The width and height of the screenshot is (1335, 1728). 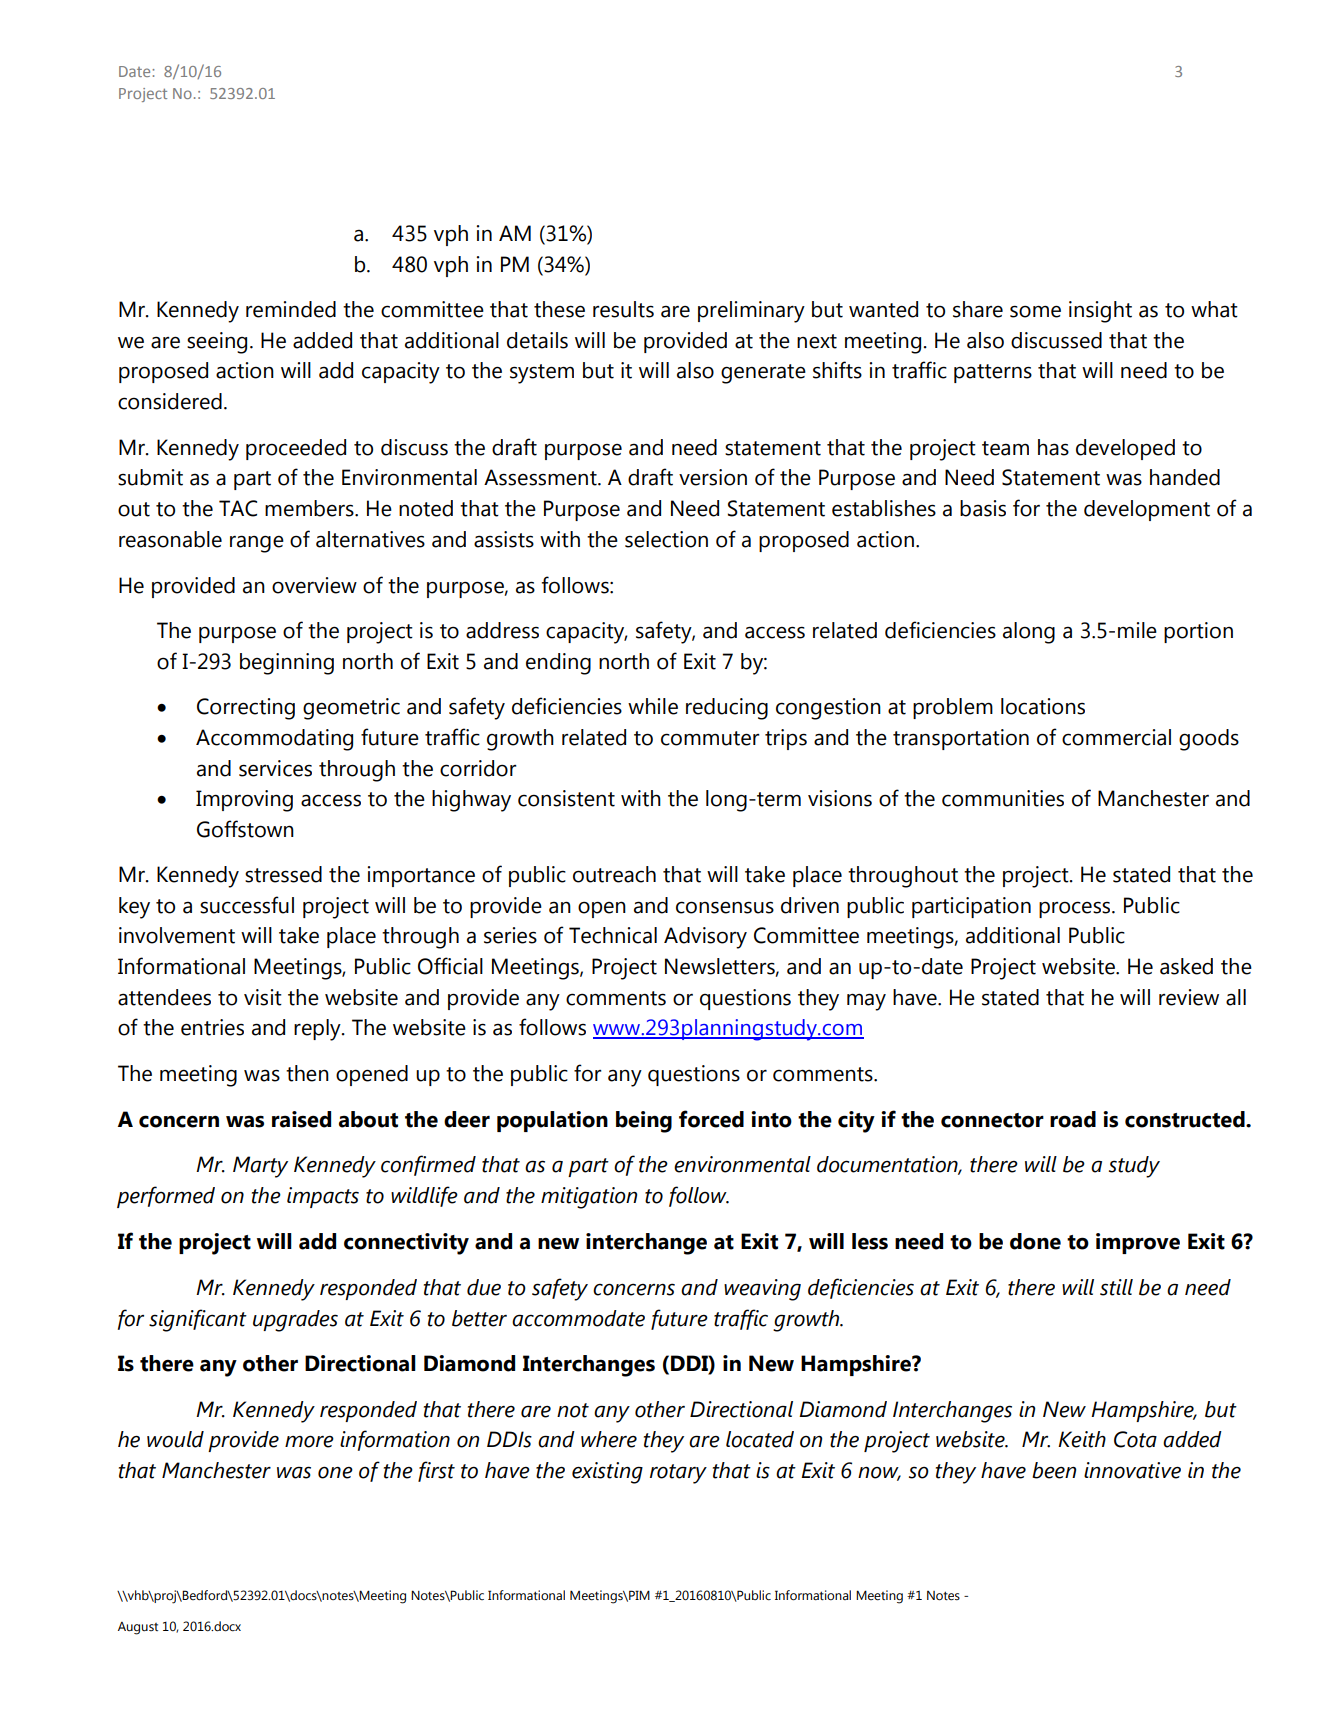 I want to click on insight, so click(x=1100, y=312).
